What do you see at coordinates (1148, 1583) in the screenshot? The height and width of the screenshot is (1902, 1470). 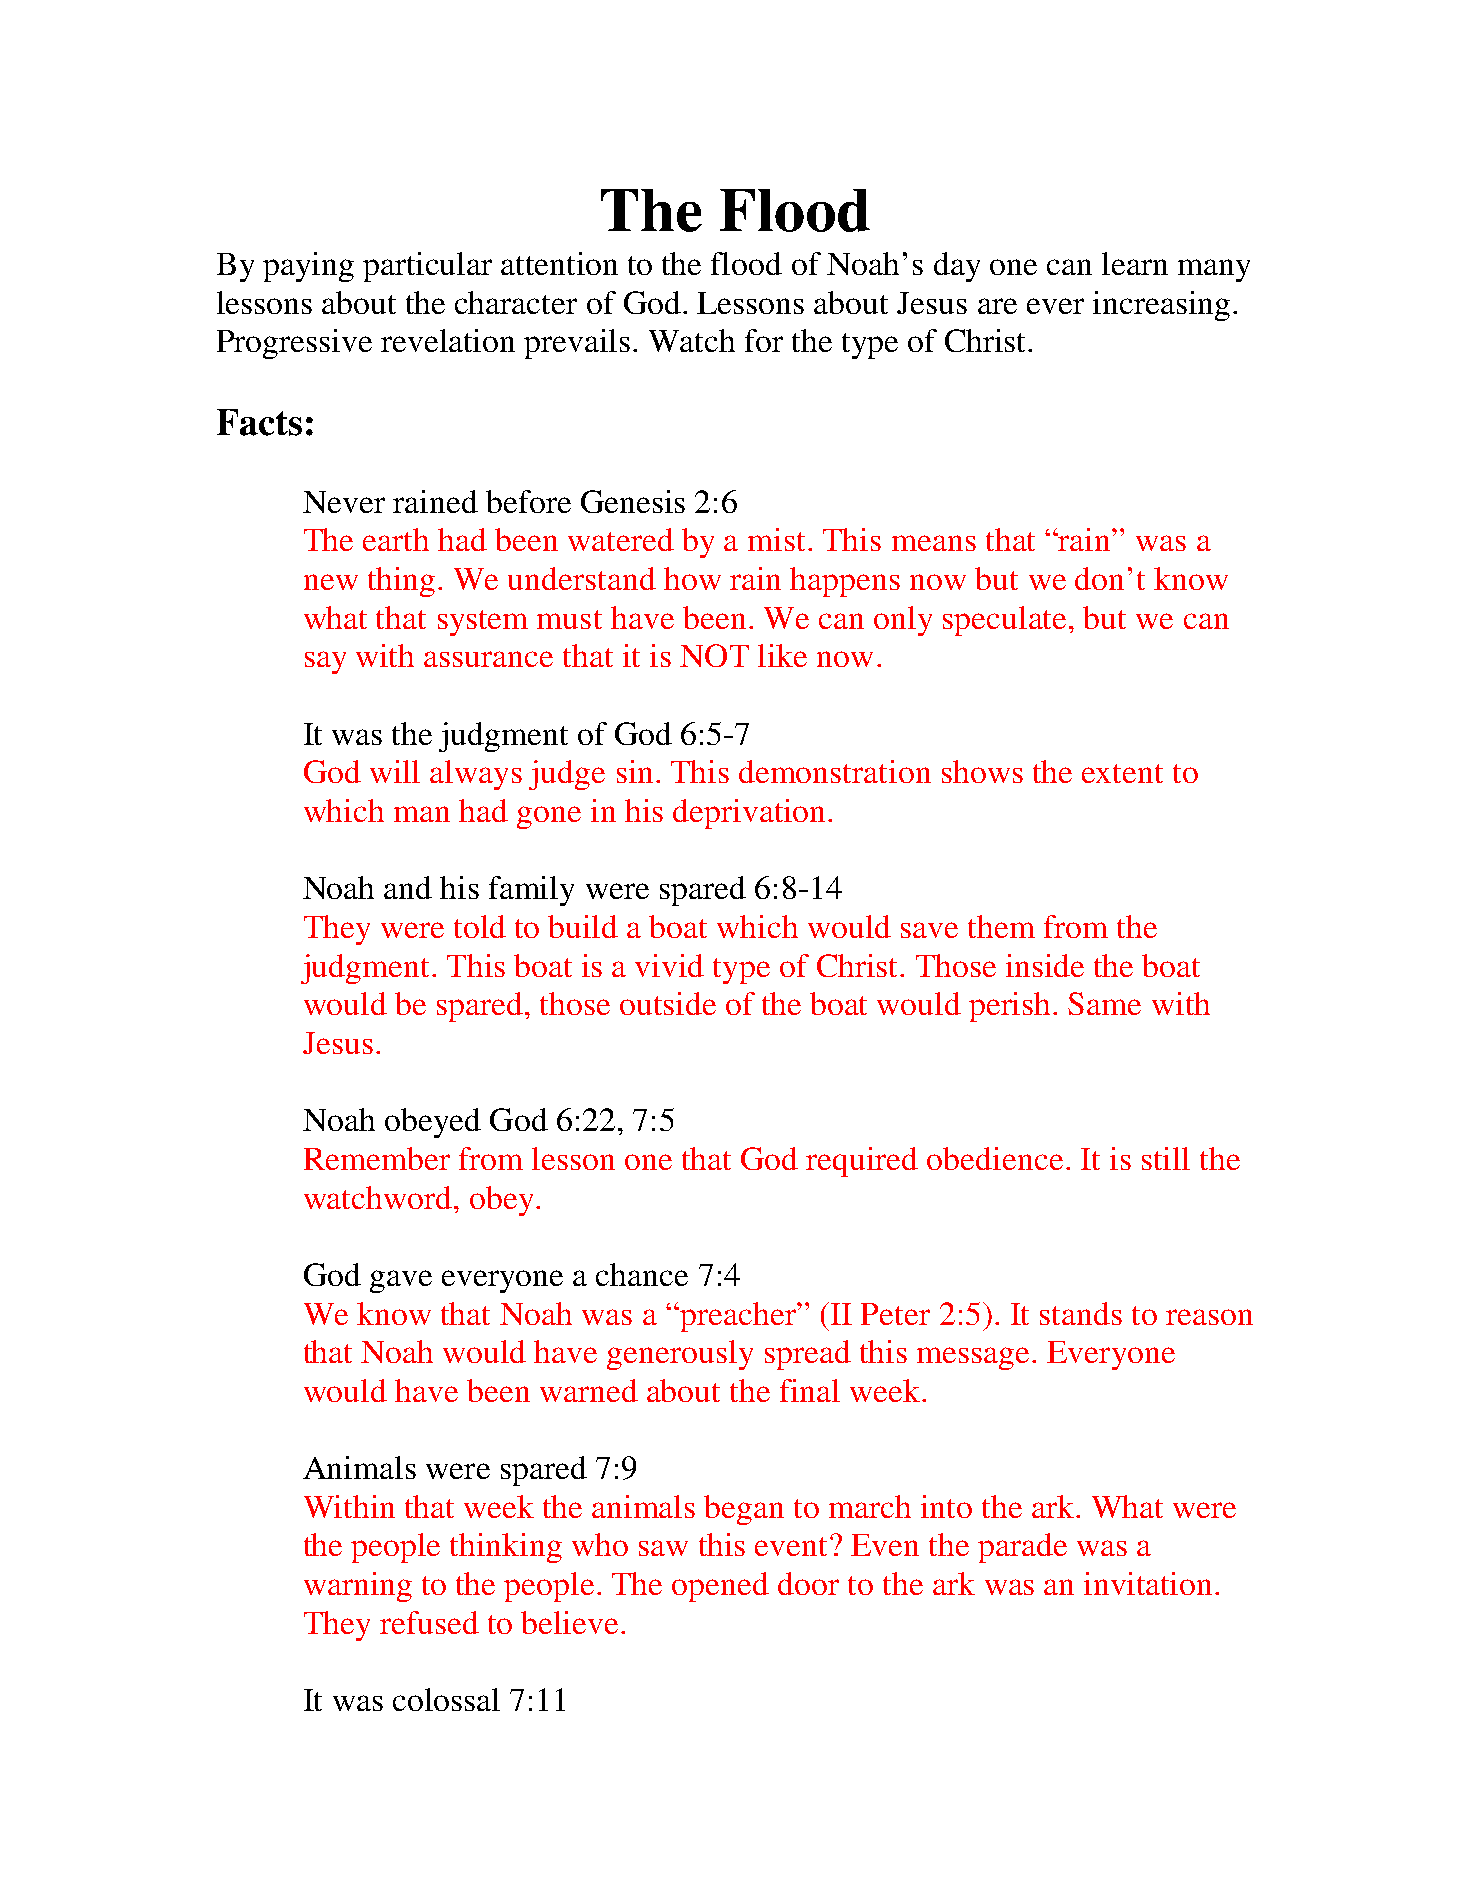 I see `invitation` at bounding box center [1148, 1583].
